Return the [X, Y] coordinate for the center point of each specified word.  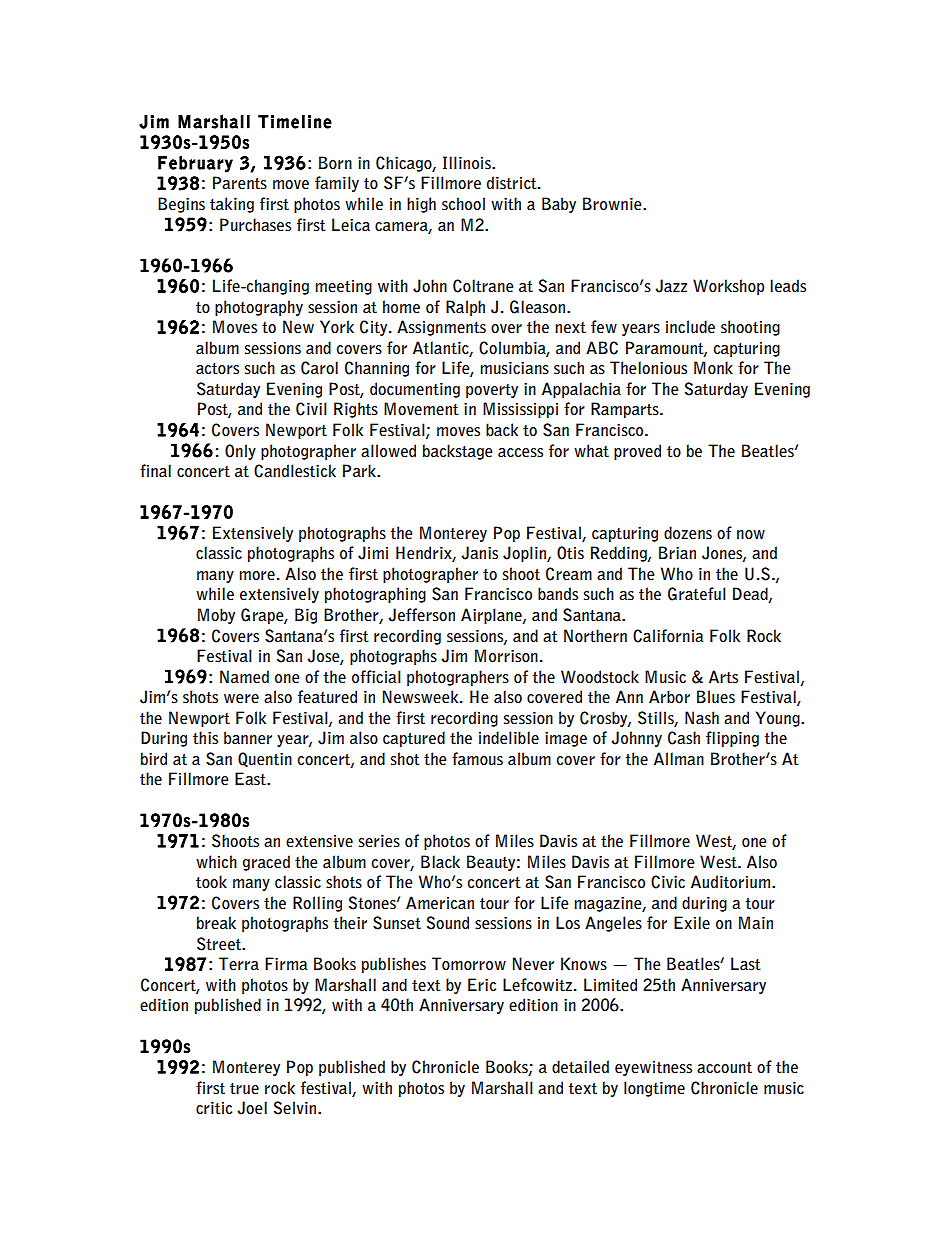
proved [637, 452]
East [251, 779]
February [195, 164]
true [244, 1089]
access [520, 453]
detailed [580, 1067]
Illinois [468, 163]
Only [240, 452]
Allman [679, 758]
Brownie [613, 203]
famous [477, 759]
